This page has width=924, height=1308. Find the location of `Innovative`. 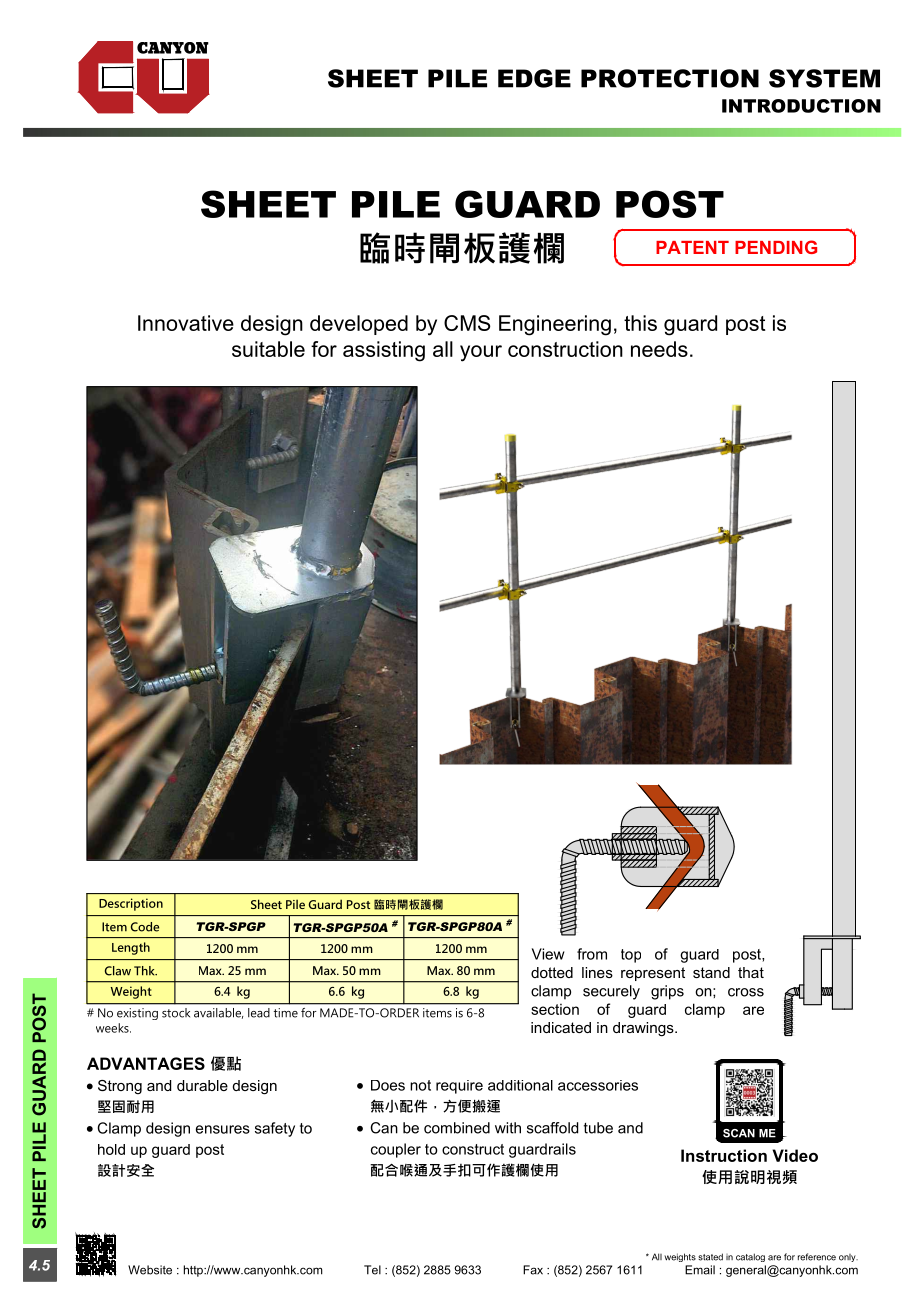

Innovative is located at coordinates (186, 323).
